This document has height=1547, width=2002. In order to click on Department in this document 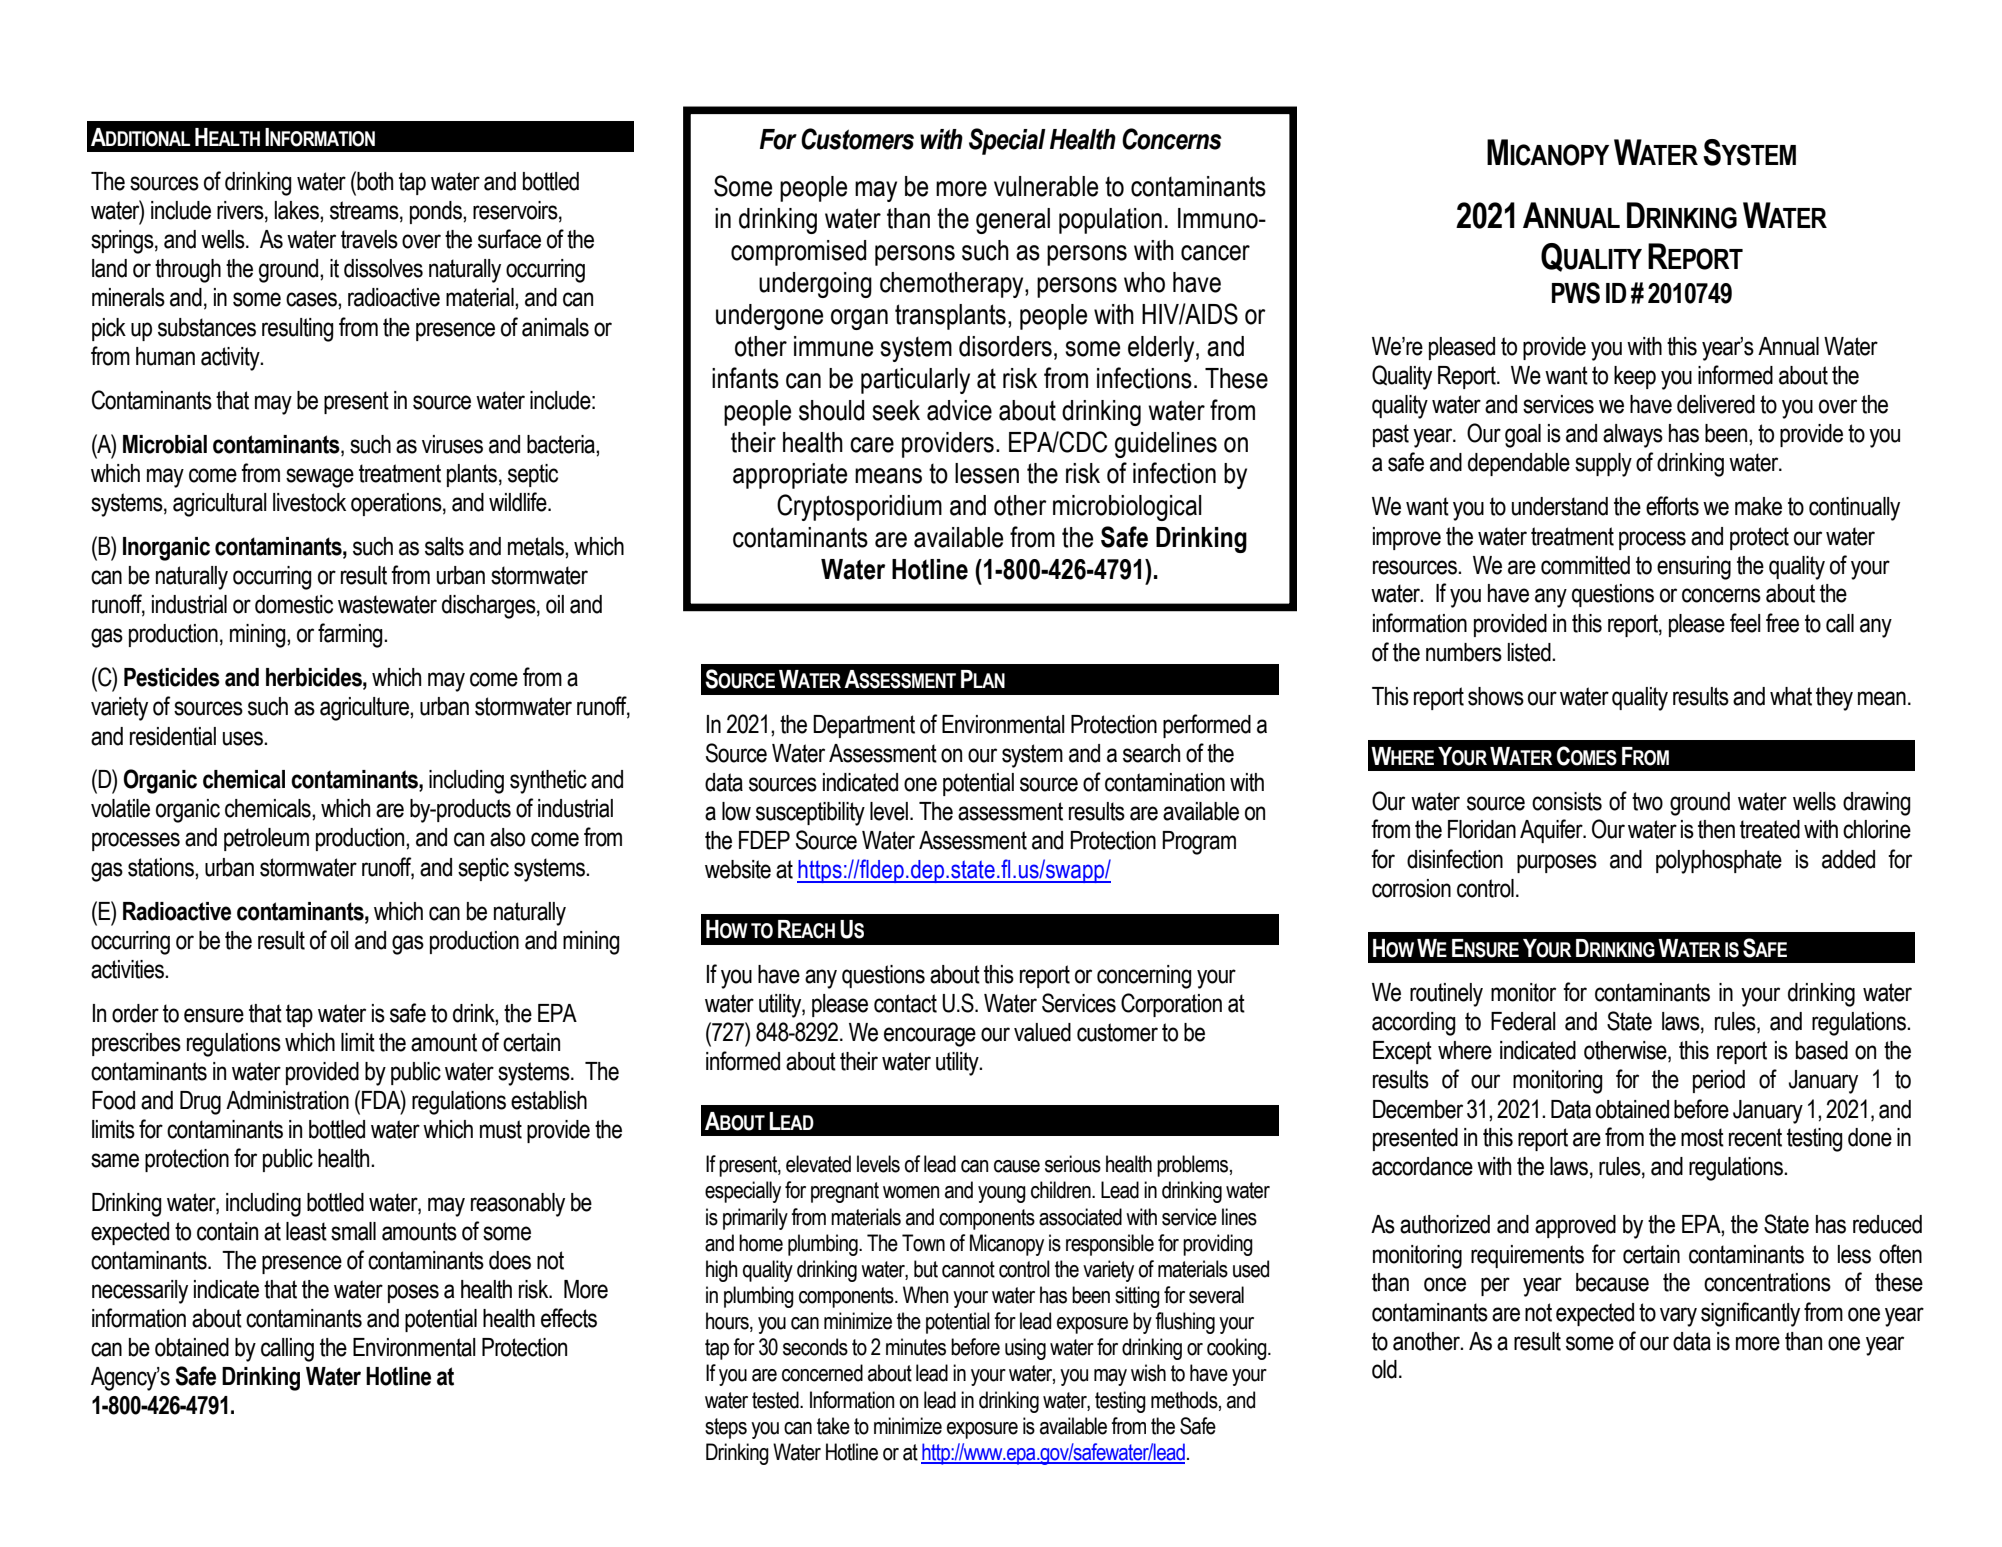, I will do `click(864, 726)`.
